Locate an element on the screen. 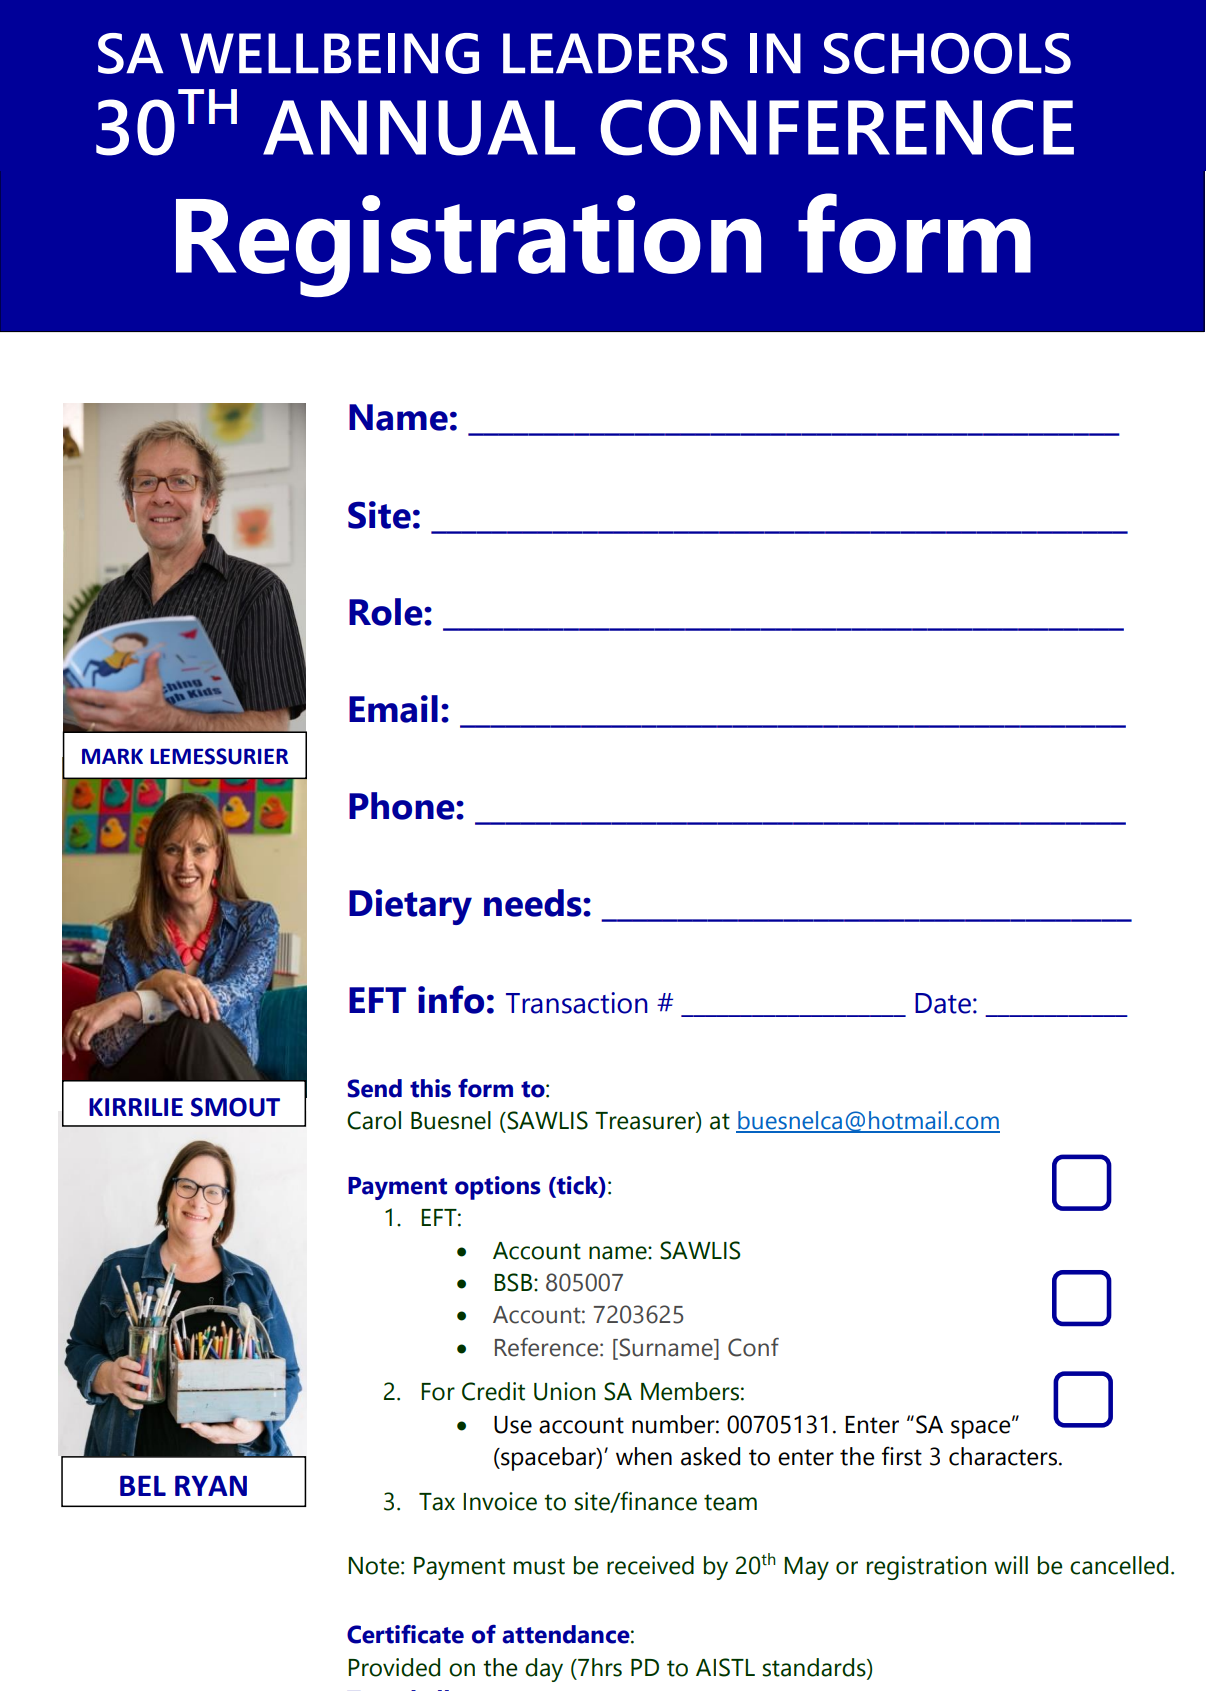  SCHOOLS is located at coordinates (947, 53).
